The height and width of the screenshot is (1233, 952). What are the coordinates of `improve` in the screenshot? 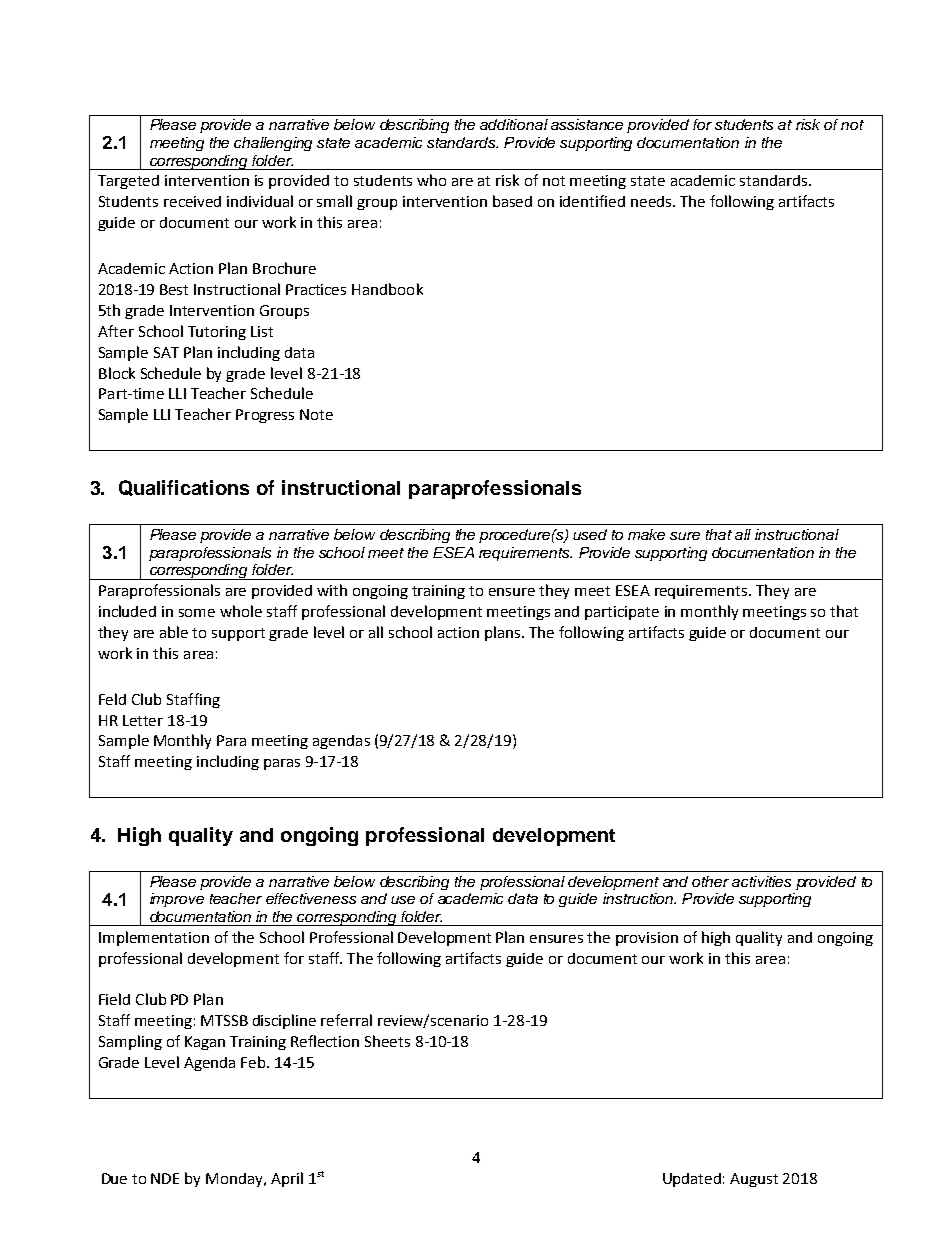 It's located at (177, 900).
